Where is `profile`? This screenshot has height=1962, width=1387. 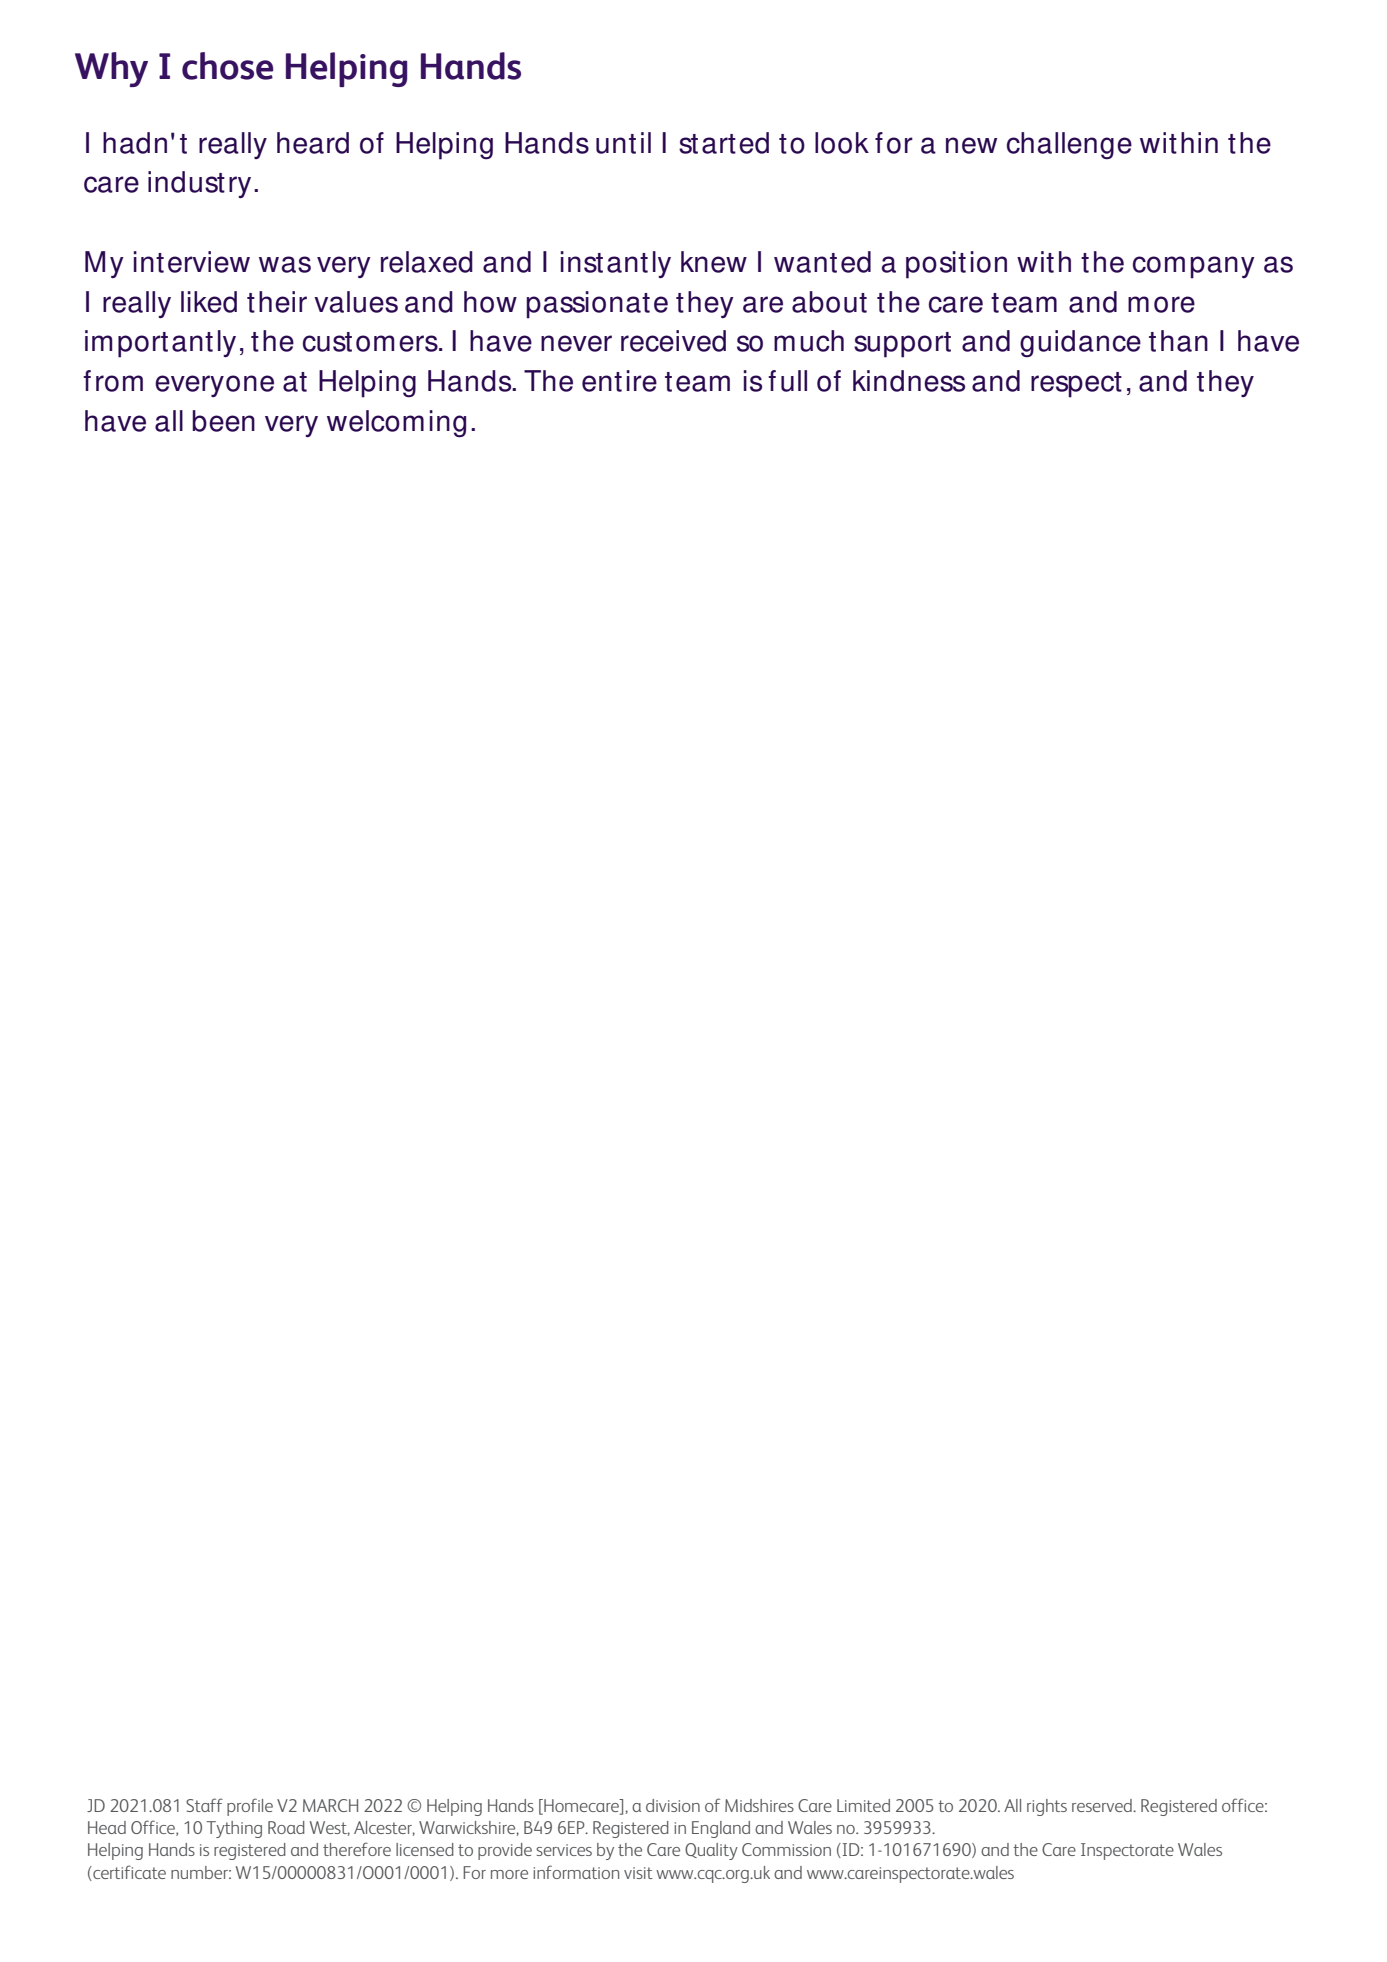 profile is located at coordinates (250, 1807).
